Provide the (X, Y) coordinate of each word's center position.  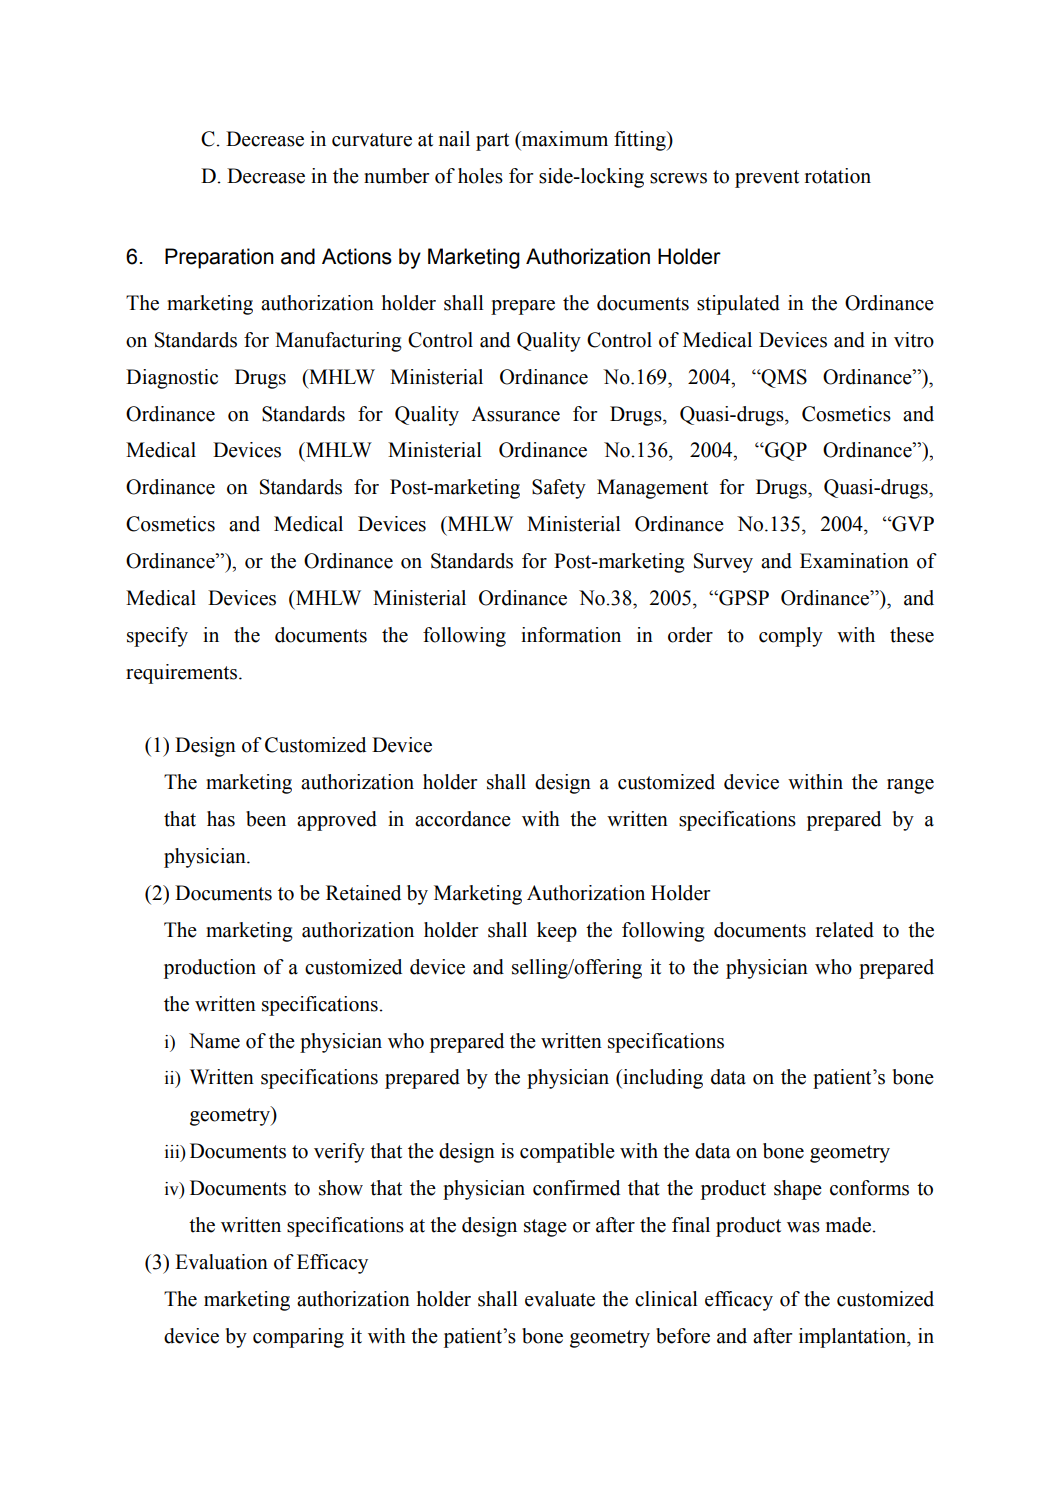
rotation (838, 176)
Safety (559, 489)
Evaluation (221, 1262)
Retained (363, 893)
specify (157, 637)
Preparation (219, 258)
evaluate (560, 1299)
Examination (854, 561)
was (803, 1227)
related (845, 930)
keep (557, 932)
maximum (564, 139)
